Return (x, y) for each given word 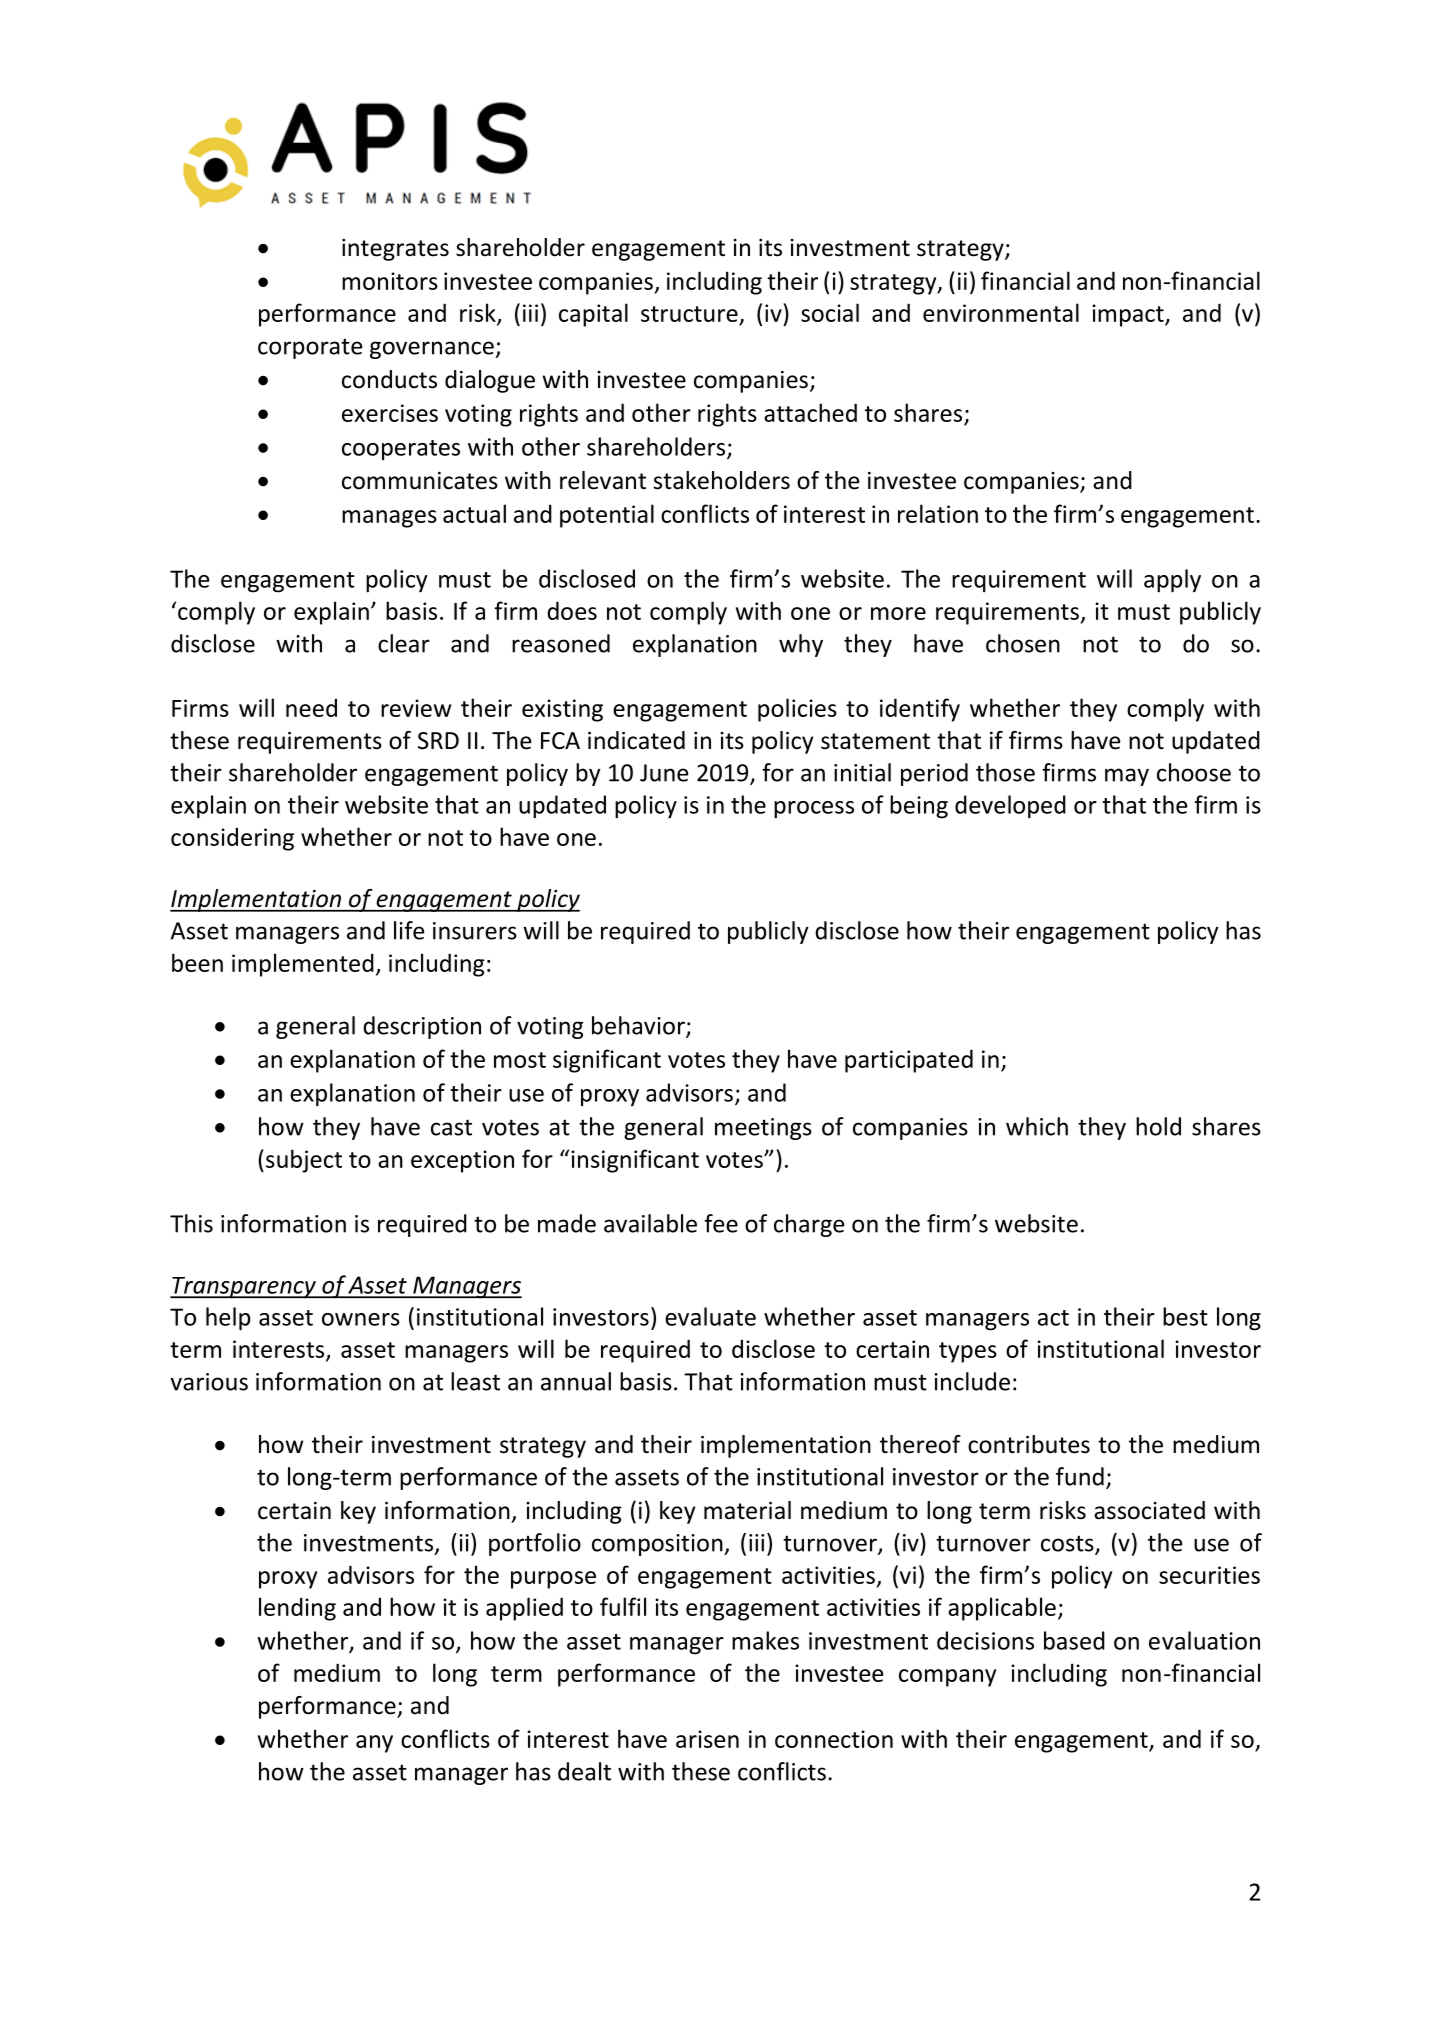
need (311, 707)
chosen (1023, 643)
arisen (707, 1739)
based (1074, 1640)
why (801, 645)
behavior (639, 1026)
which (1037, 1126)
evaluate (710, 1316)
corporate (310, 348)
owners (361, 1319)
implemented (303, 965)
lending (297, 1609)
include (972, 1381)
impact (1129, 315)
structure (690, 315)
